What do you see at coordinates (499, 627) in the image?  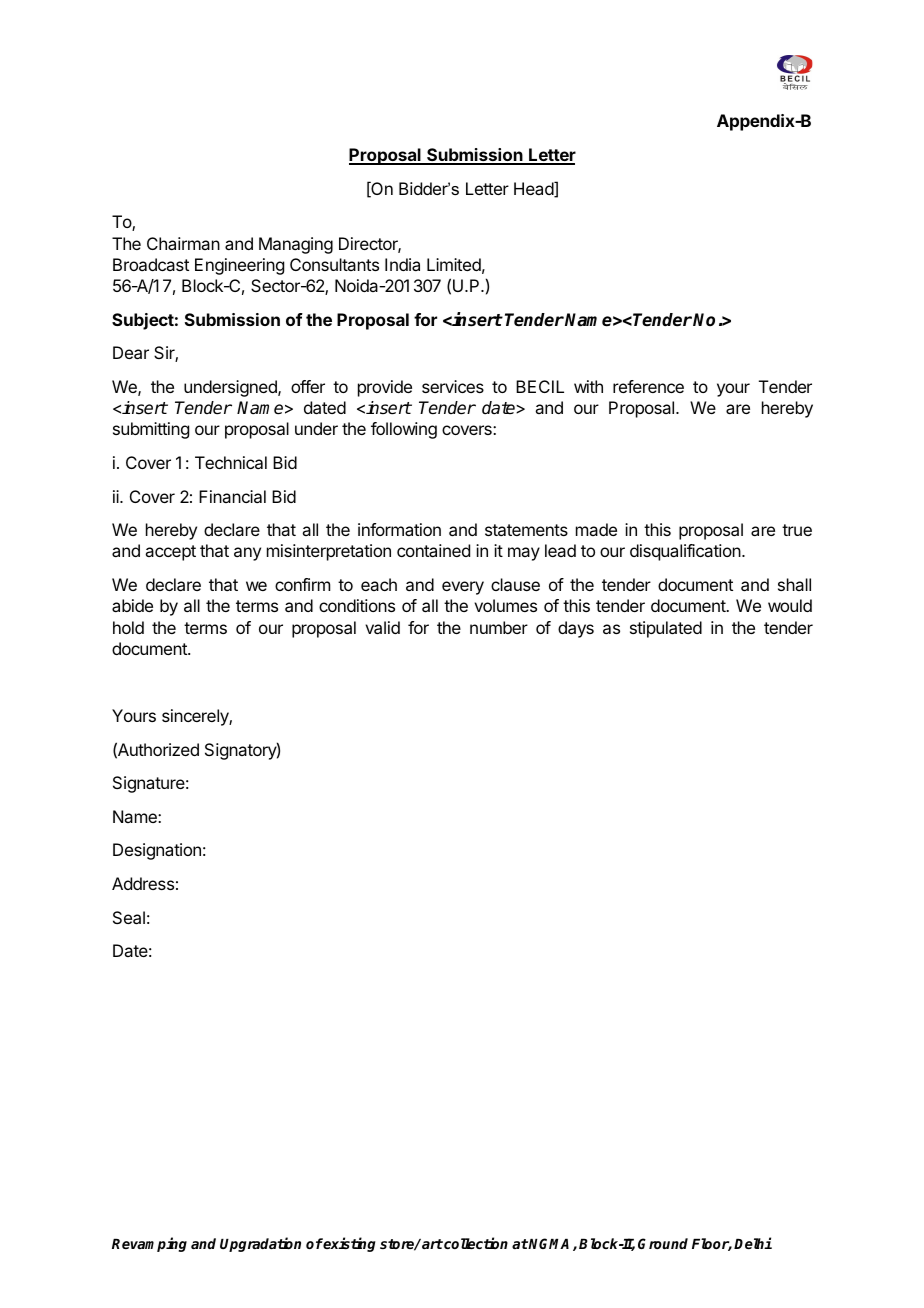 I see `number` at bounding box center [499, 627].
